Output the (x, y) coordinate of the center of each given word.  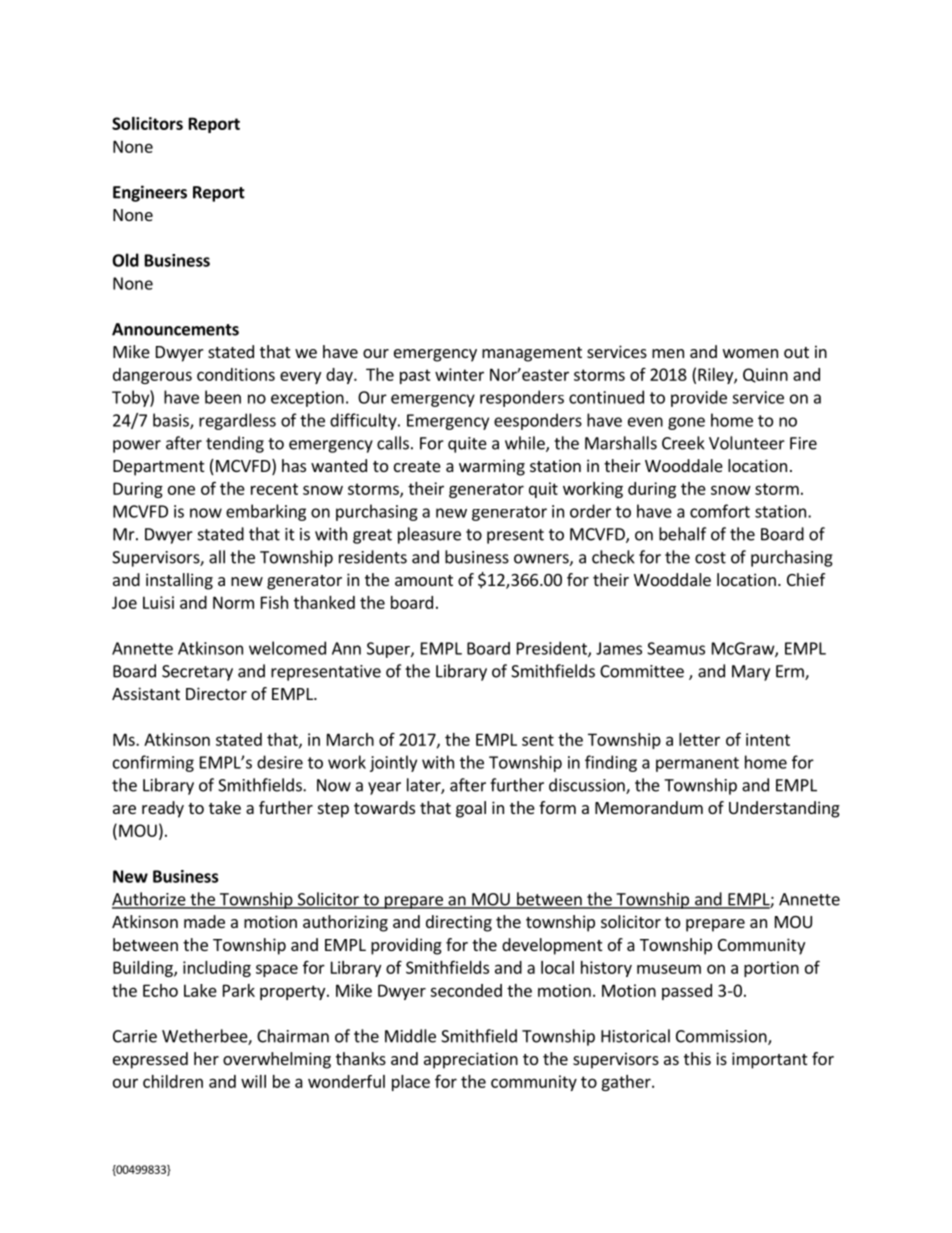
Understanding (784, 809)
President (553, 649)
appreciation (471, 1060)
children (173, 1081)
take (225, 807)
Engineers (150, 193)
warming (492, 467)
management (532, 354)
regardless (237, 421)
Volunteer (747, 443)
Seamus (676, 648)
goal (471, 809)
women (750, 353)
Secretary (197, 673)
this (697, 1058)
